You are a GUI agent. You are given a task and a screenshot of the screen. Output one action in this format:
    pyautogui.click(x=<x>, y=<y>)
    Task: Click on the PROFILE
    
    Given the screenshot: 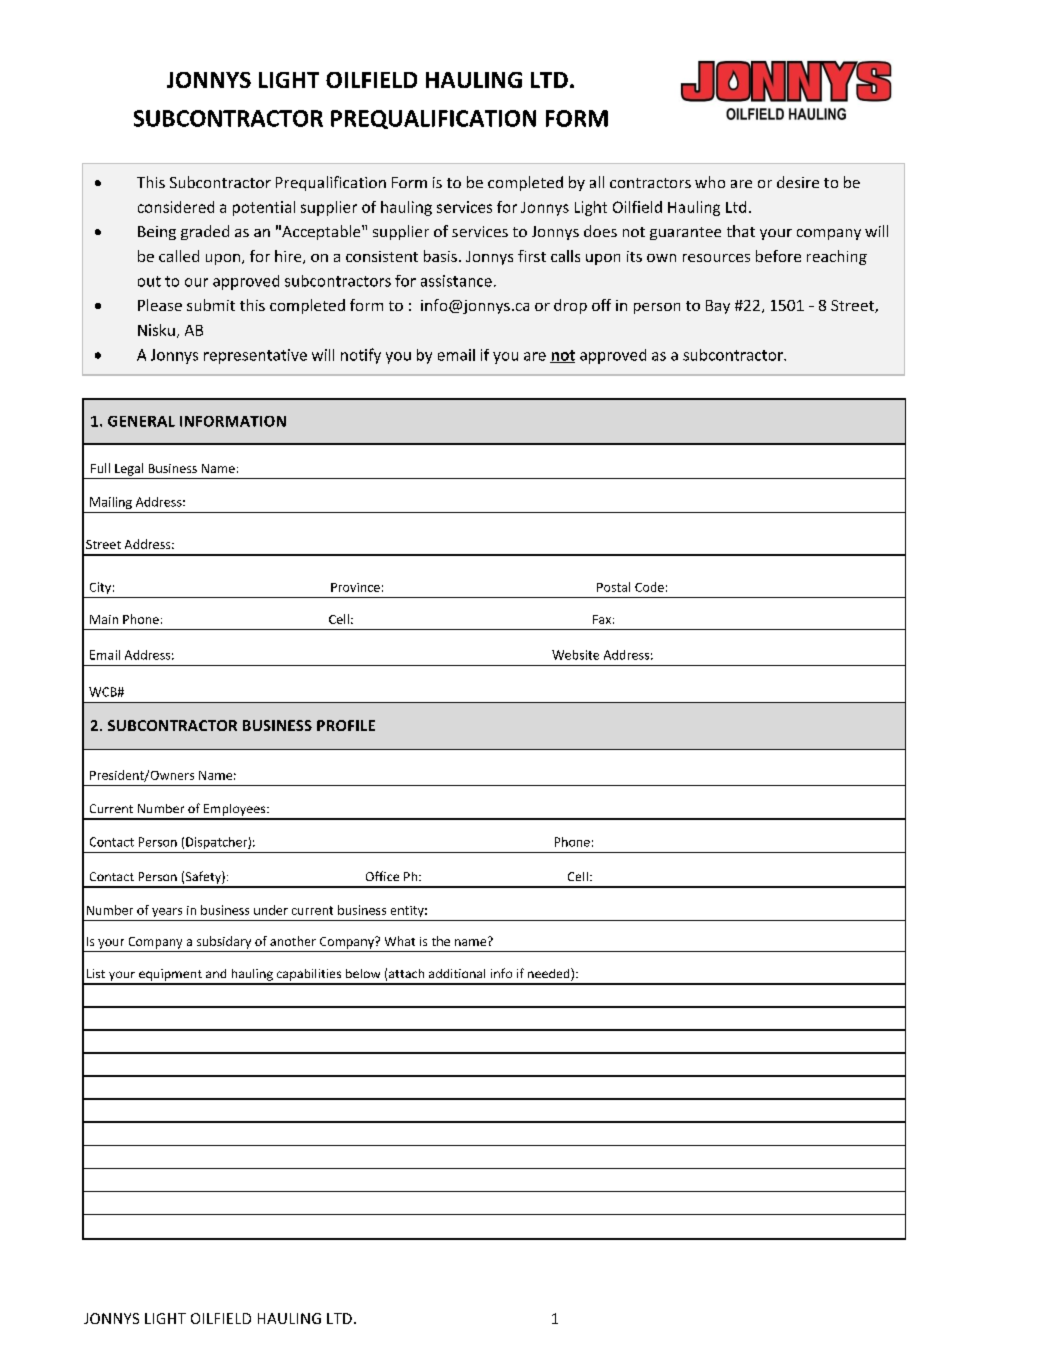 What is the action you would take?
    pyautogui.click(x=346, y=725)
